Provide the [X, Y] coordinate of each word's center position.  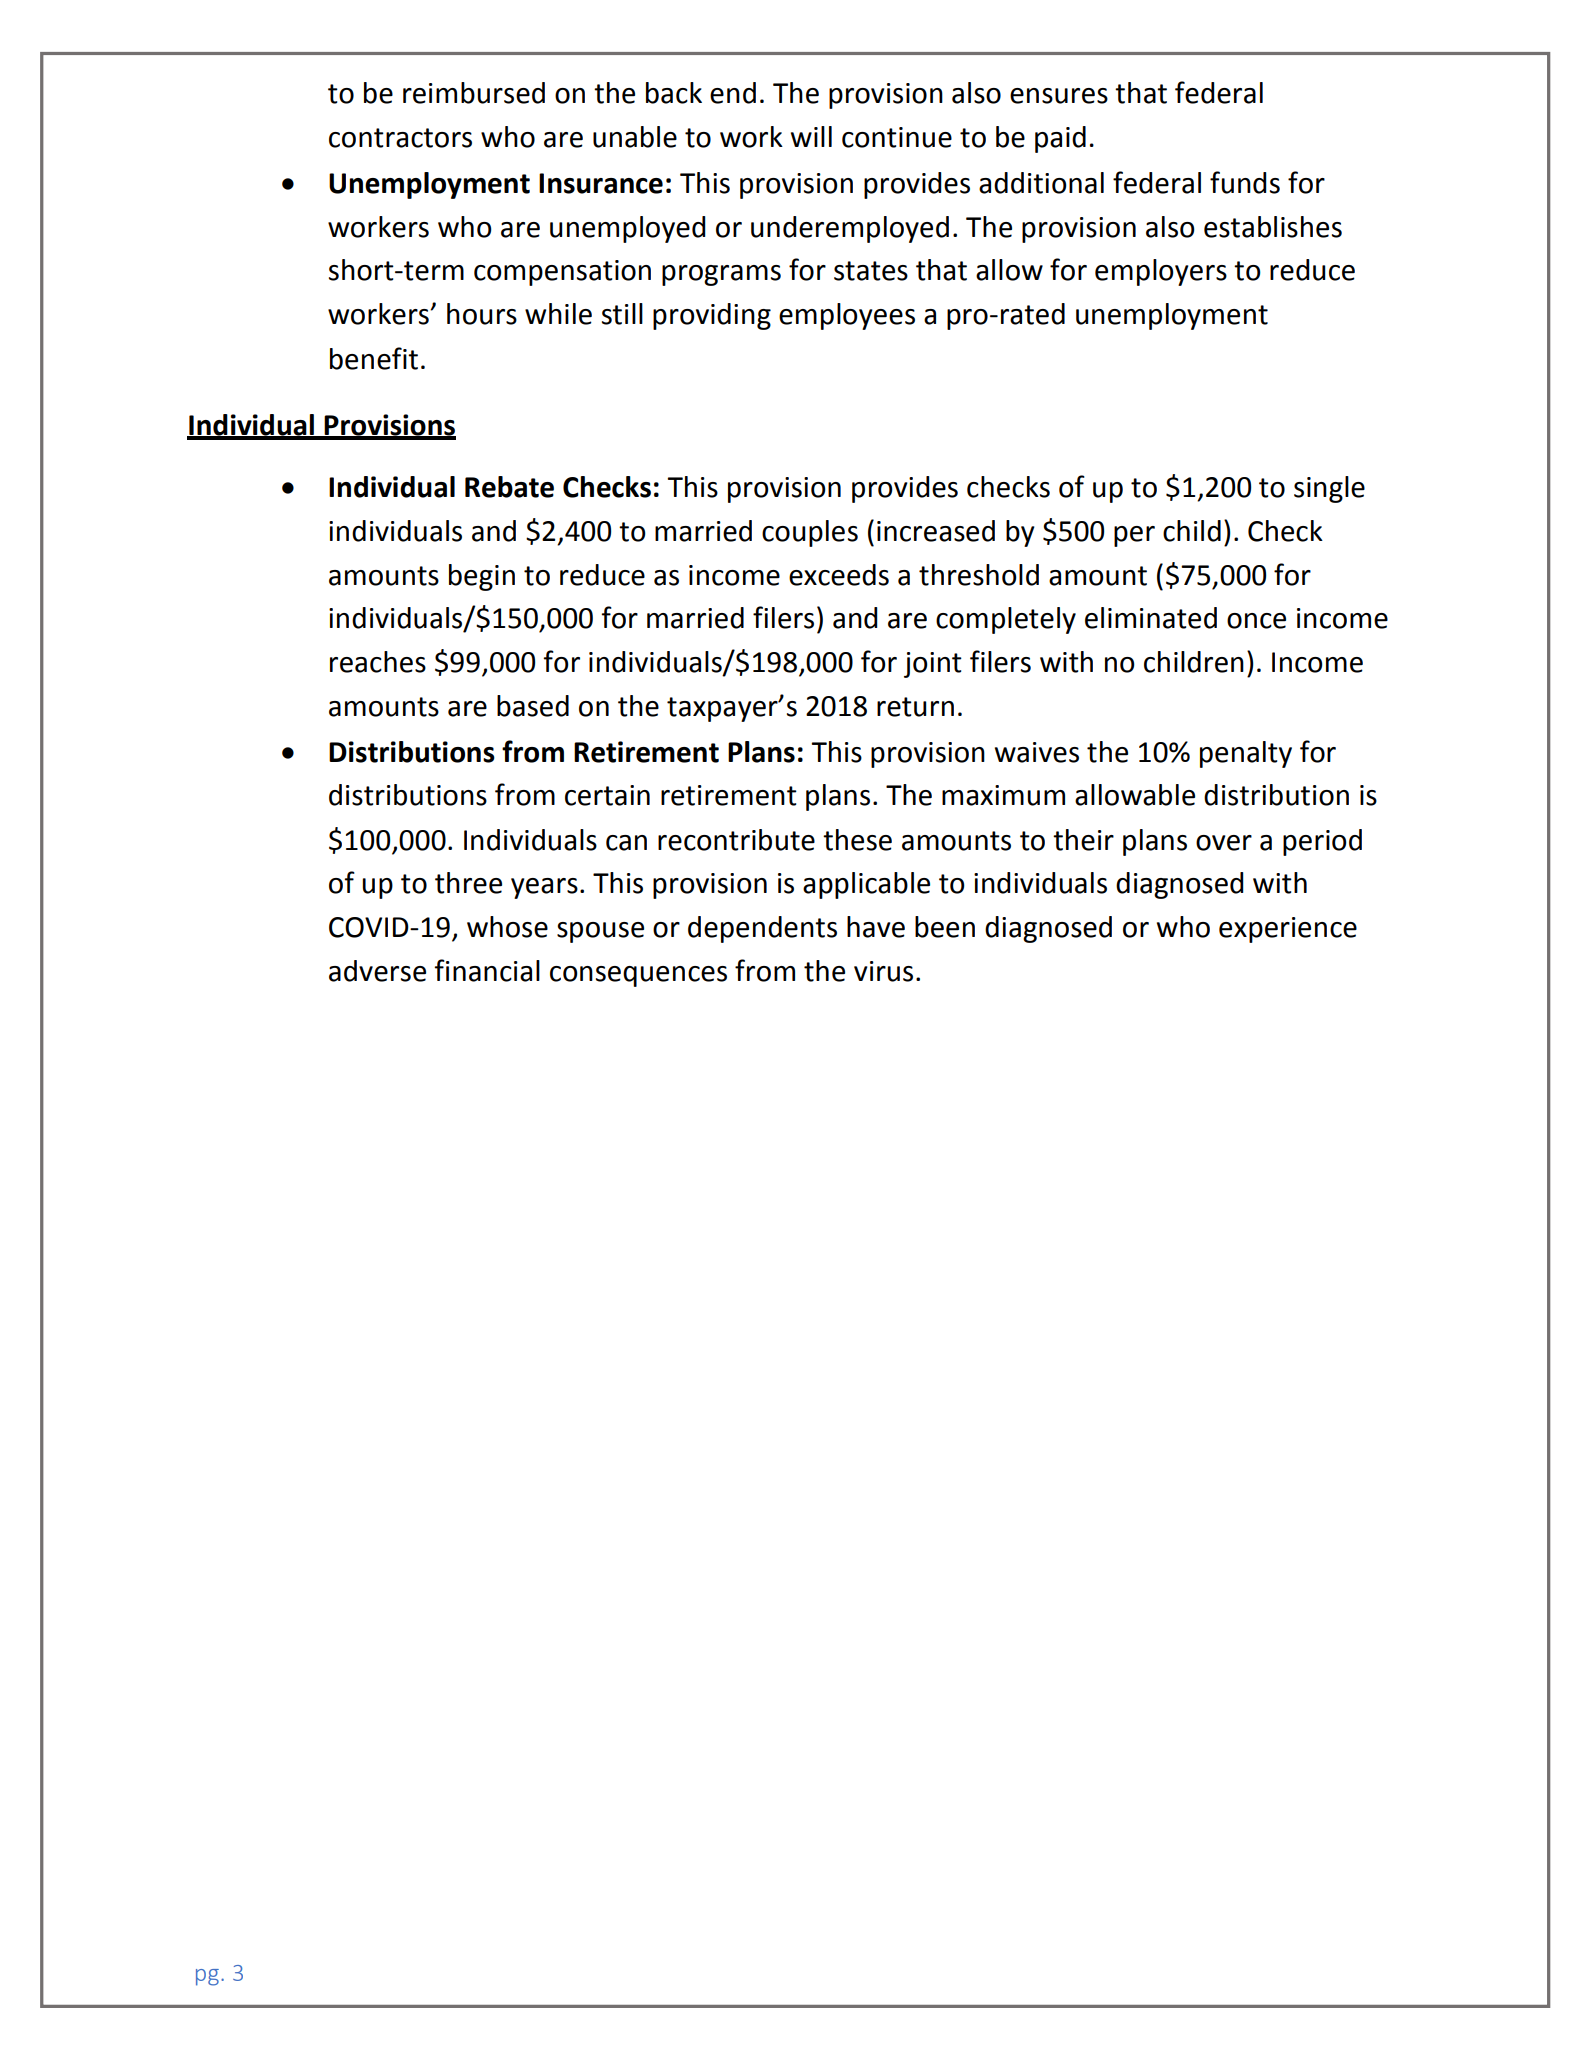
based [533, 706]
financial [487, 970]
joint [933, 665]
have [876, 927]
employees [847, 316]
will [811, 136]
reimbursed [474, 93]
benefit [374, 358]
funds [1245, 182]
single [1329, 489]
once [1256, 621]
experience [1288, 930]
